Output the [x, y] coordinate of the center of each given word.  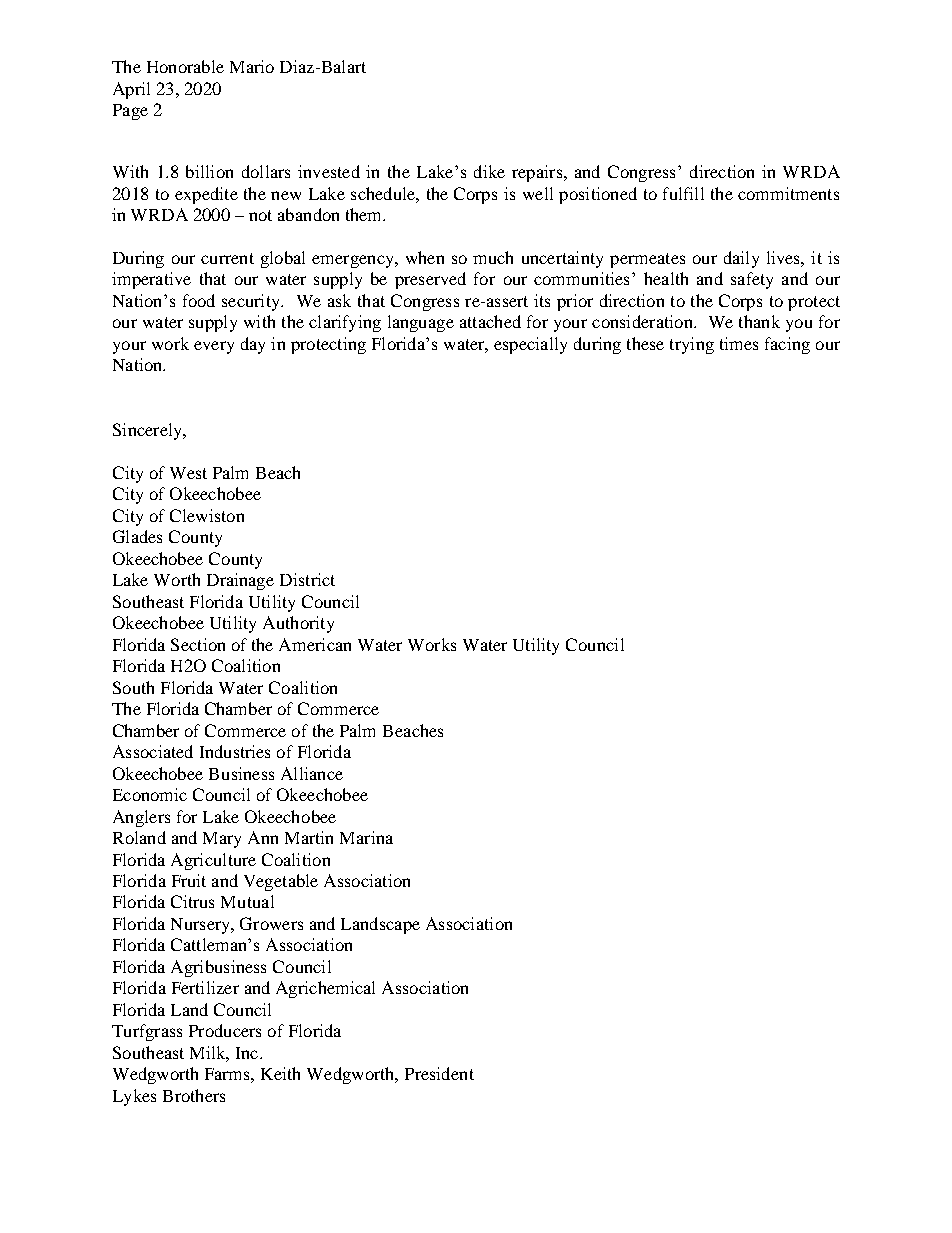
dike [489, 171]
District [307, 579]
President [439, 1073]
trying [692, 345]
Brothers [194, 1095]
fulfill [683, 193]
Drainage [240, 581]
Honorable [185, 66]
